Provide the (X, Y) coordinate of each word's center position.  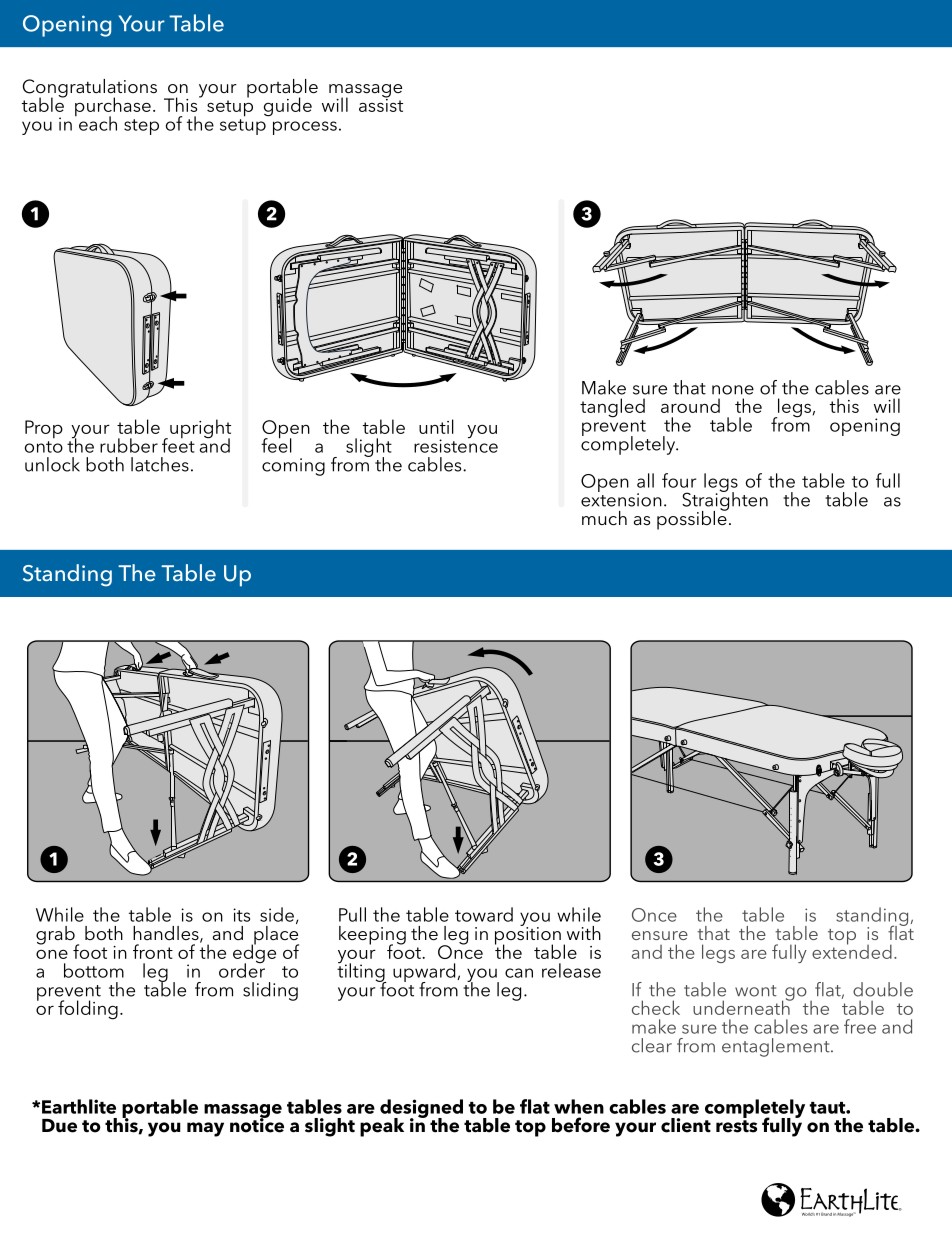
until (436, 426)
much (604, 518)
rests (736, 1126)
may (205, 1129)
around (690, 405)
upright (200, 430)
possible (693, 519)
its (241, 915)
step (141, 127)
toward (484, 914)
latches (160, 464)
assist (381, 104)
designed (421, 1109)
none (733, 390)
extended (852, 950)
